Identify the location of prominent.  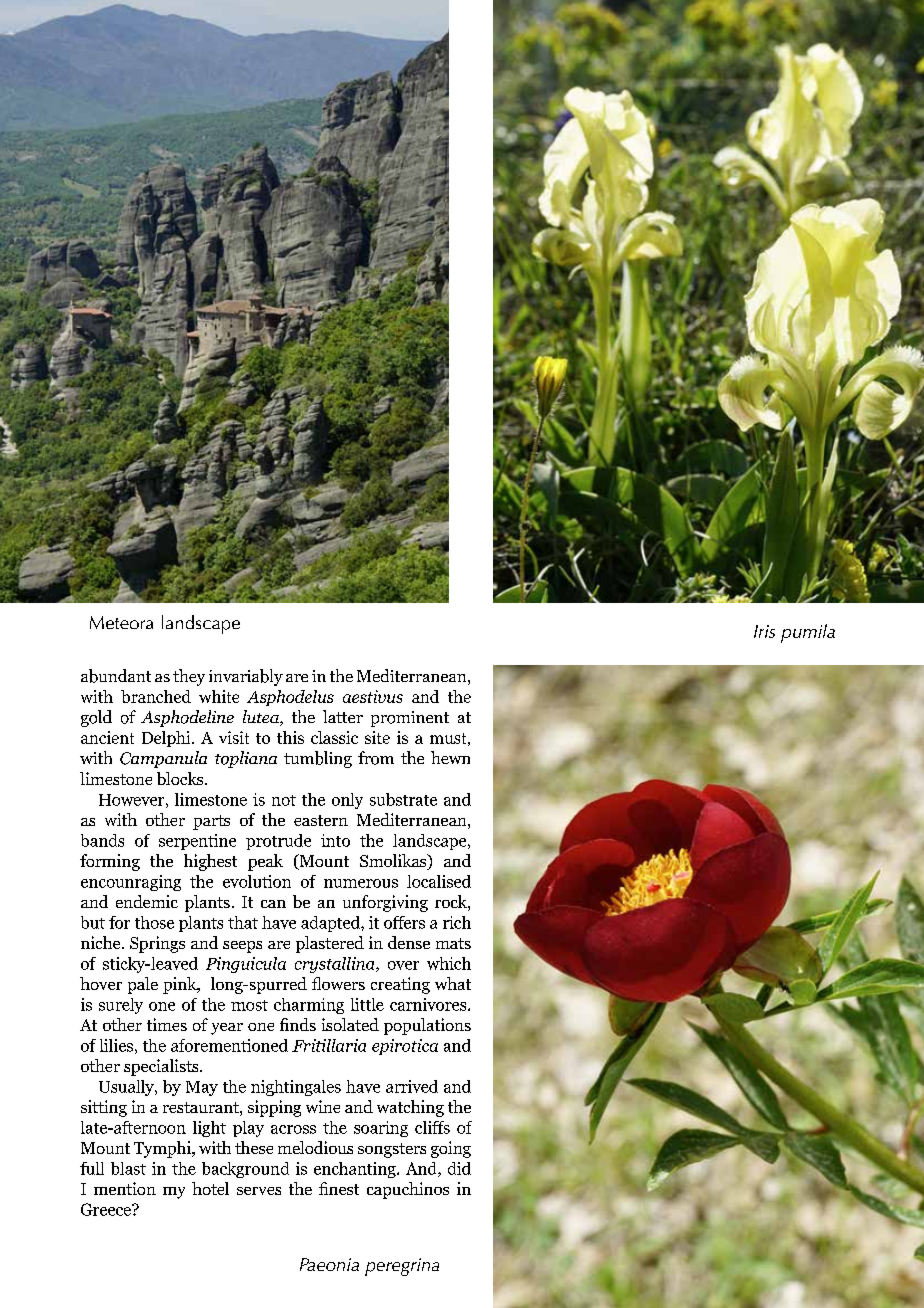
(410, 719).
